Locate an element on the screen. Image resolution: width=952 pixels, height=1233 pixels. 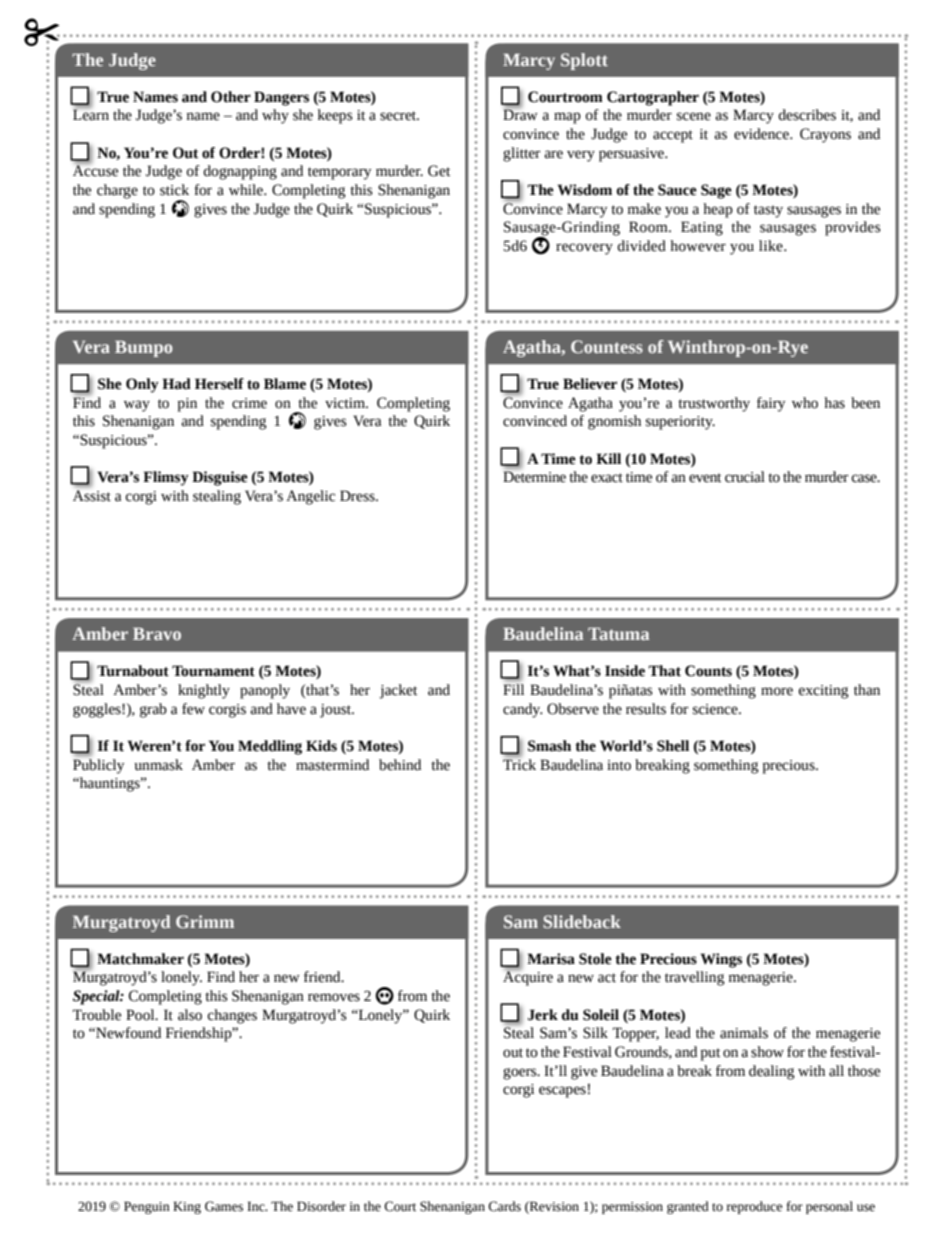
Grimm is located at coordinates (205, 921).
